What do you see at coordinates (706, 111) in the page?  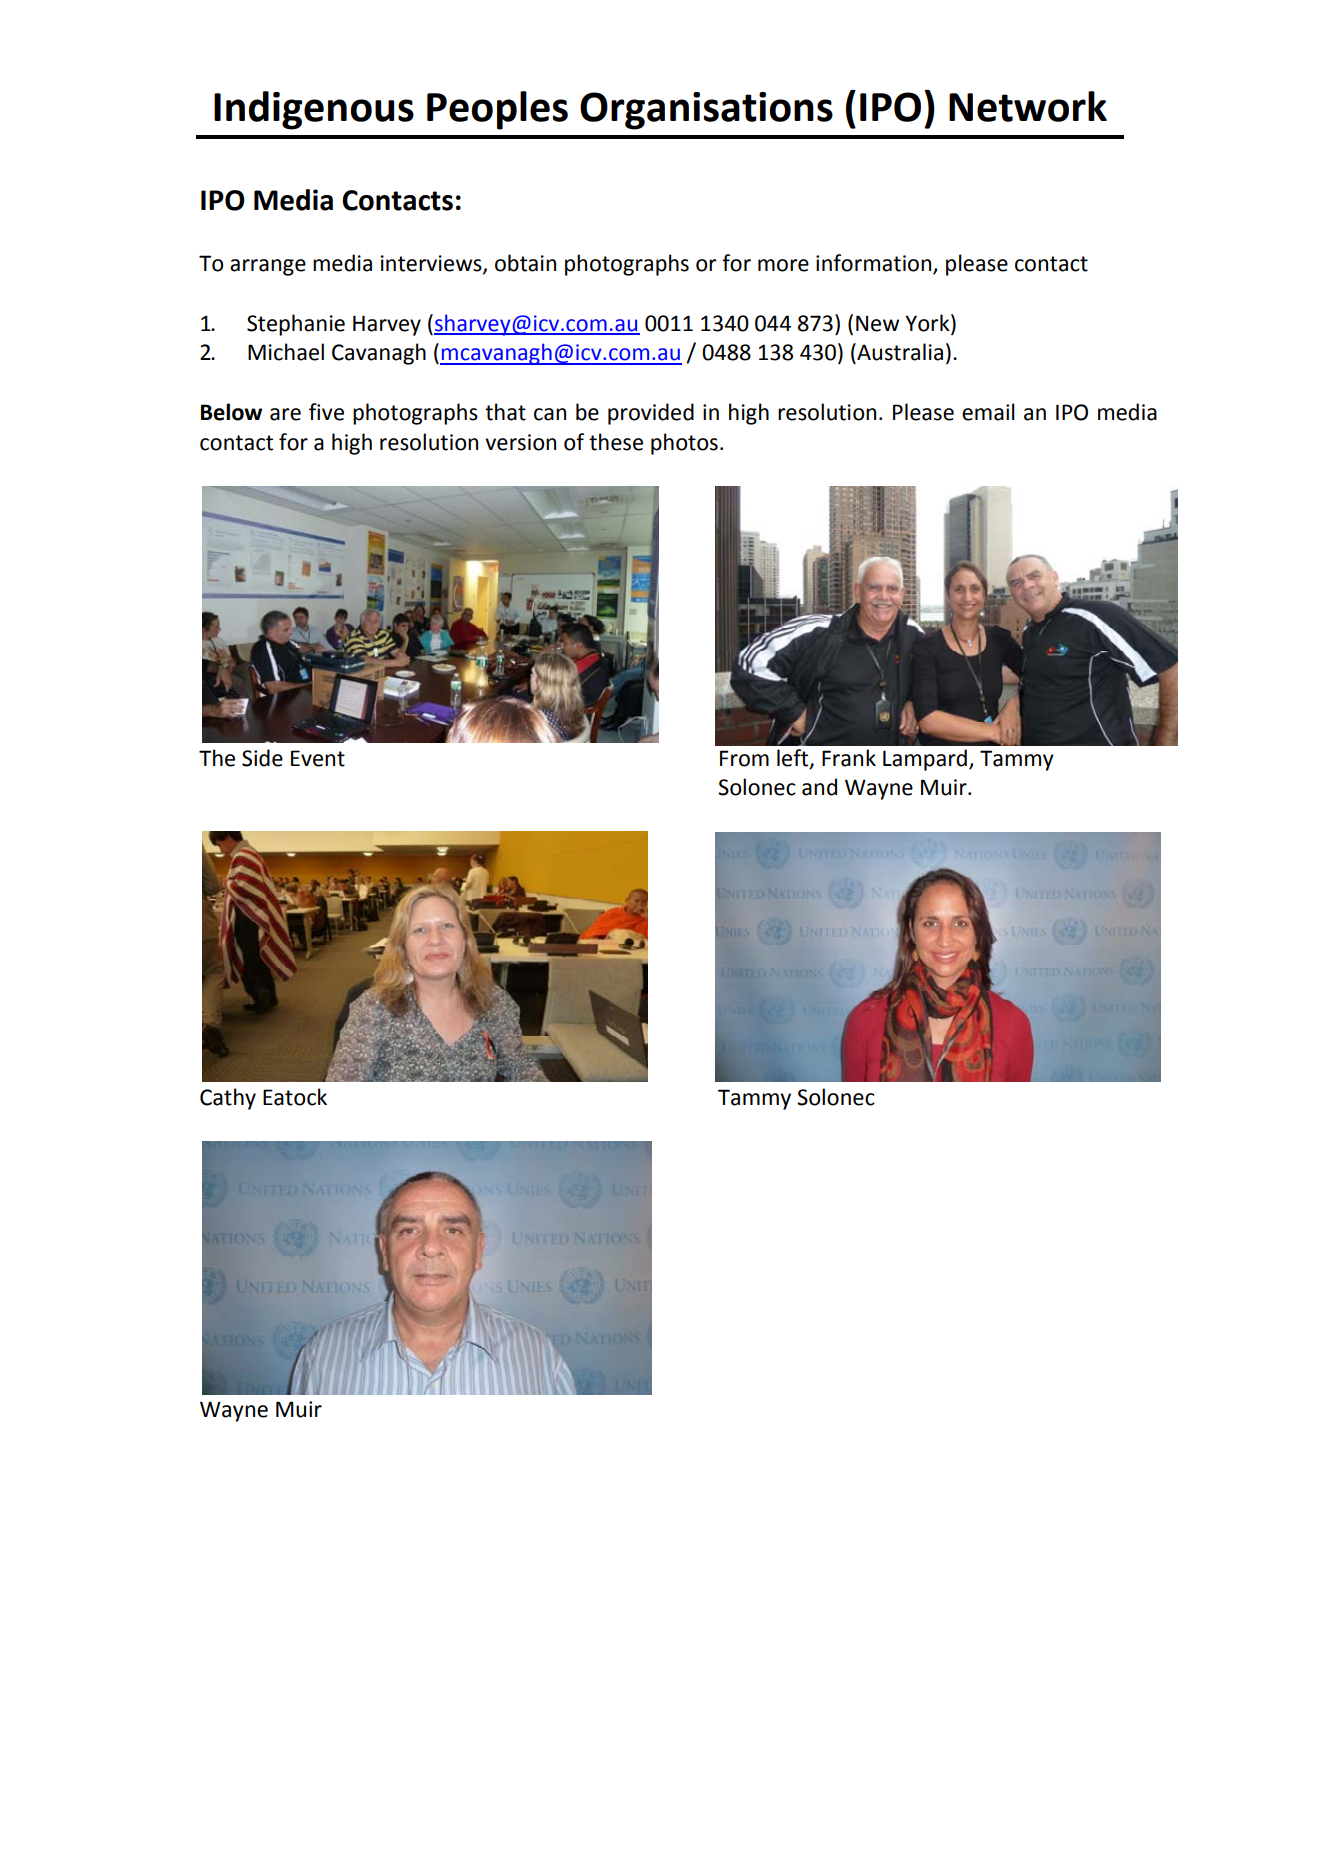 I see `Organisations` at bounding box center [706, 111].
